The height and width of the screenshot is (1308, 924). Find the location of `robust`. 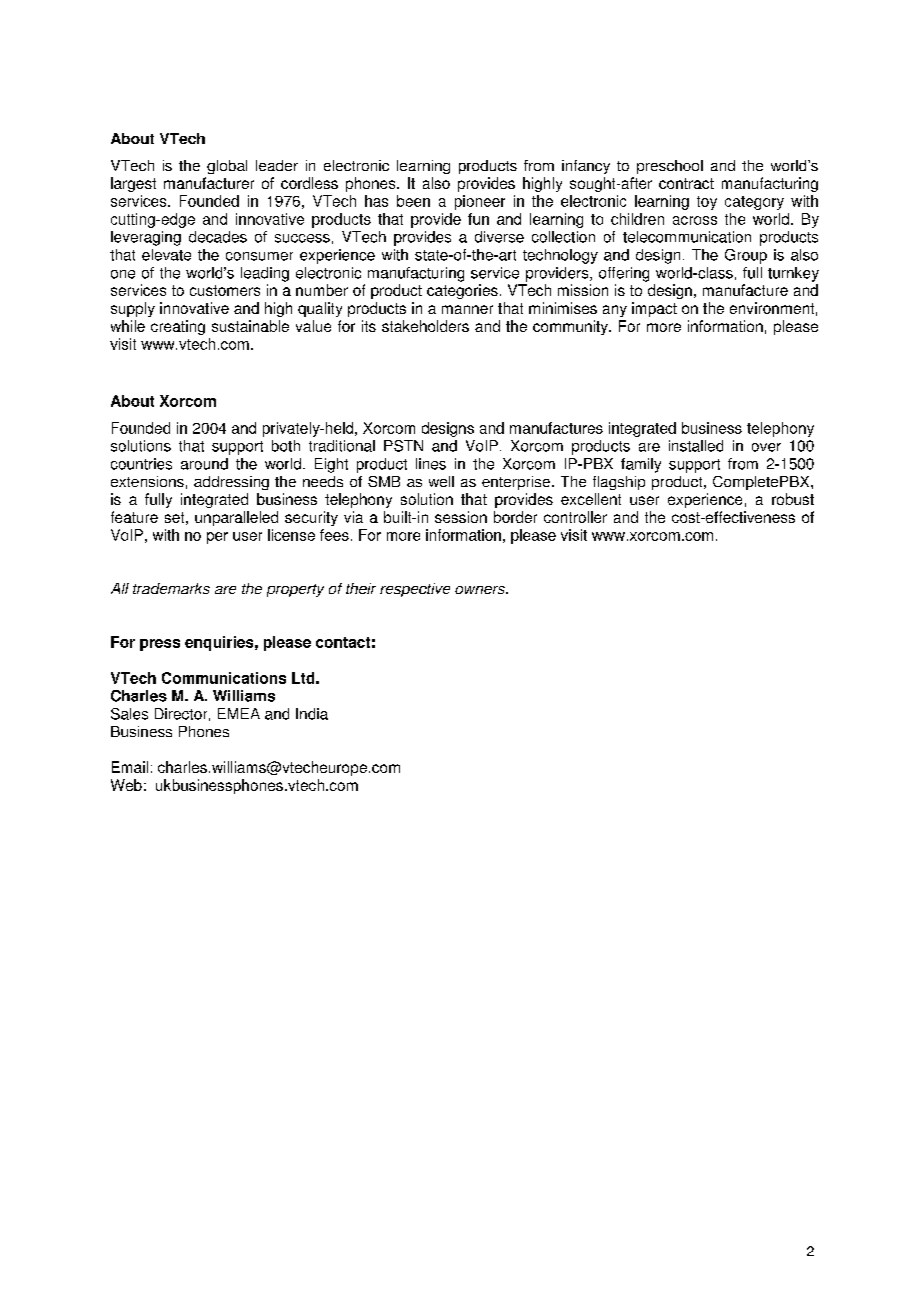

robust is located at coordinates (793, 499).
